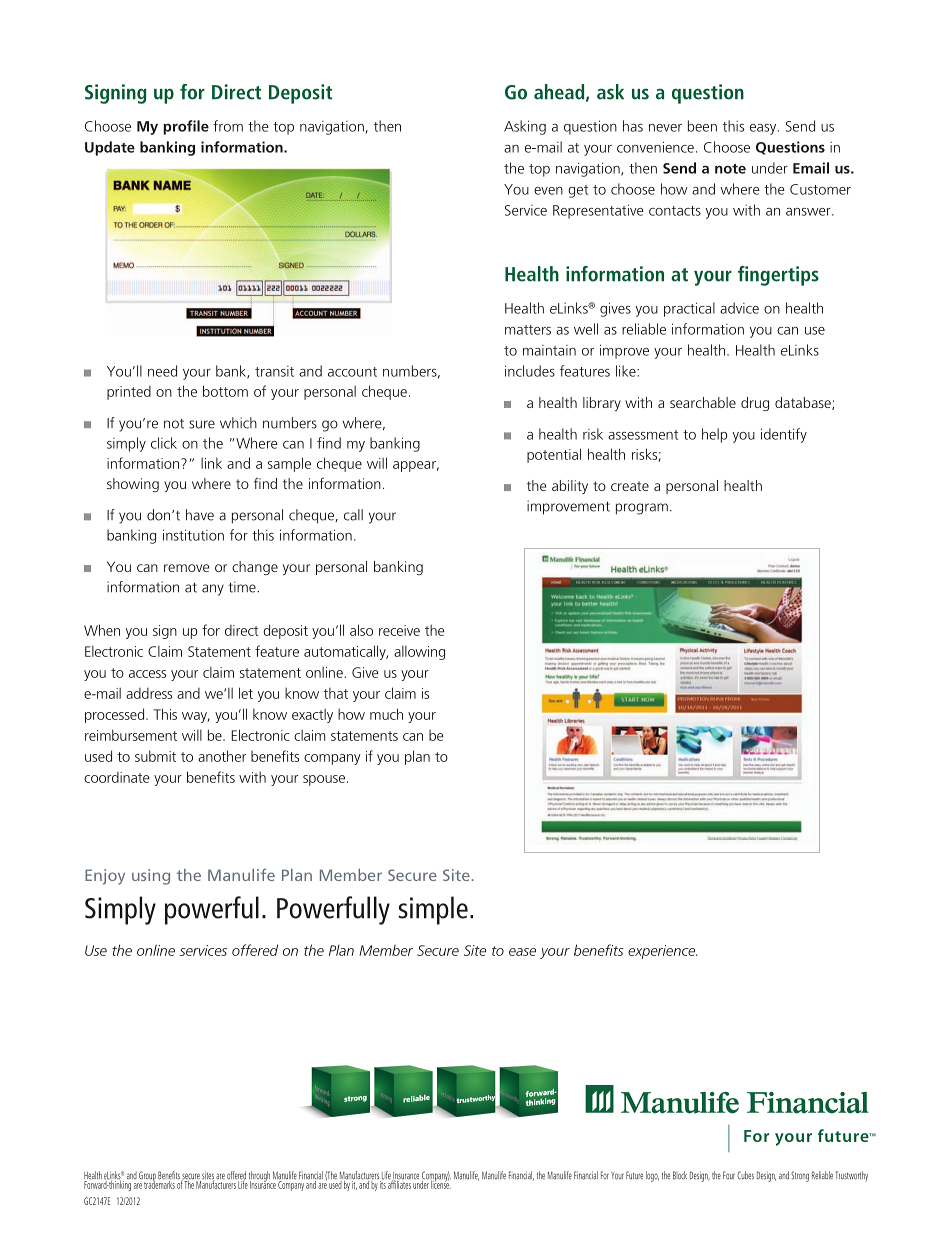  I want to click on profile, so click(186, 127).
